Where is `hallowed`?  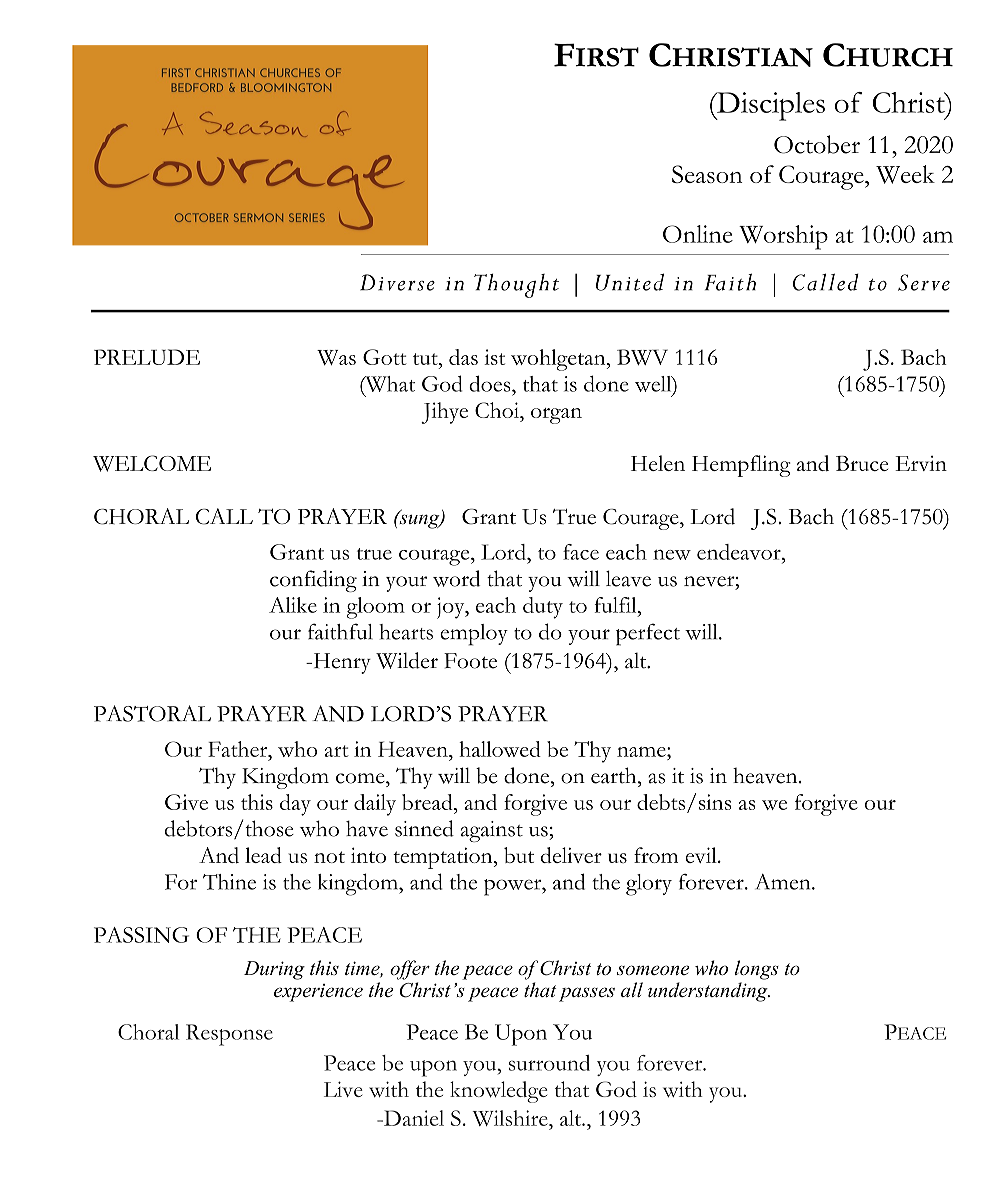
hallowed is located at coordinates (500, 749).
